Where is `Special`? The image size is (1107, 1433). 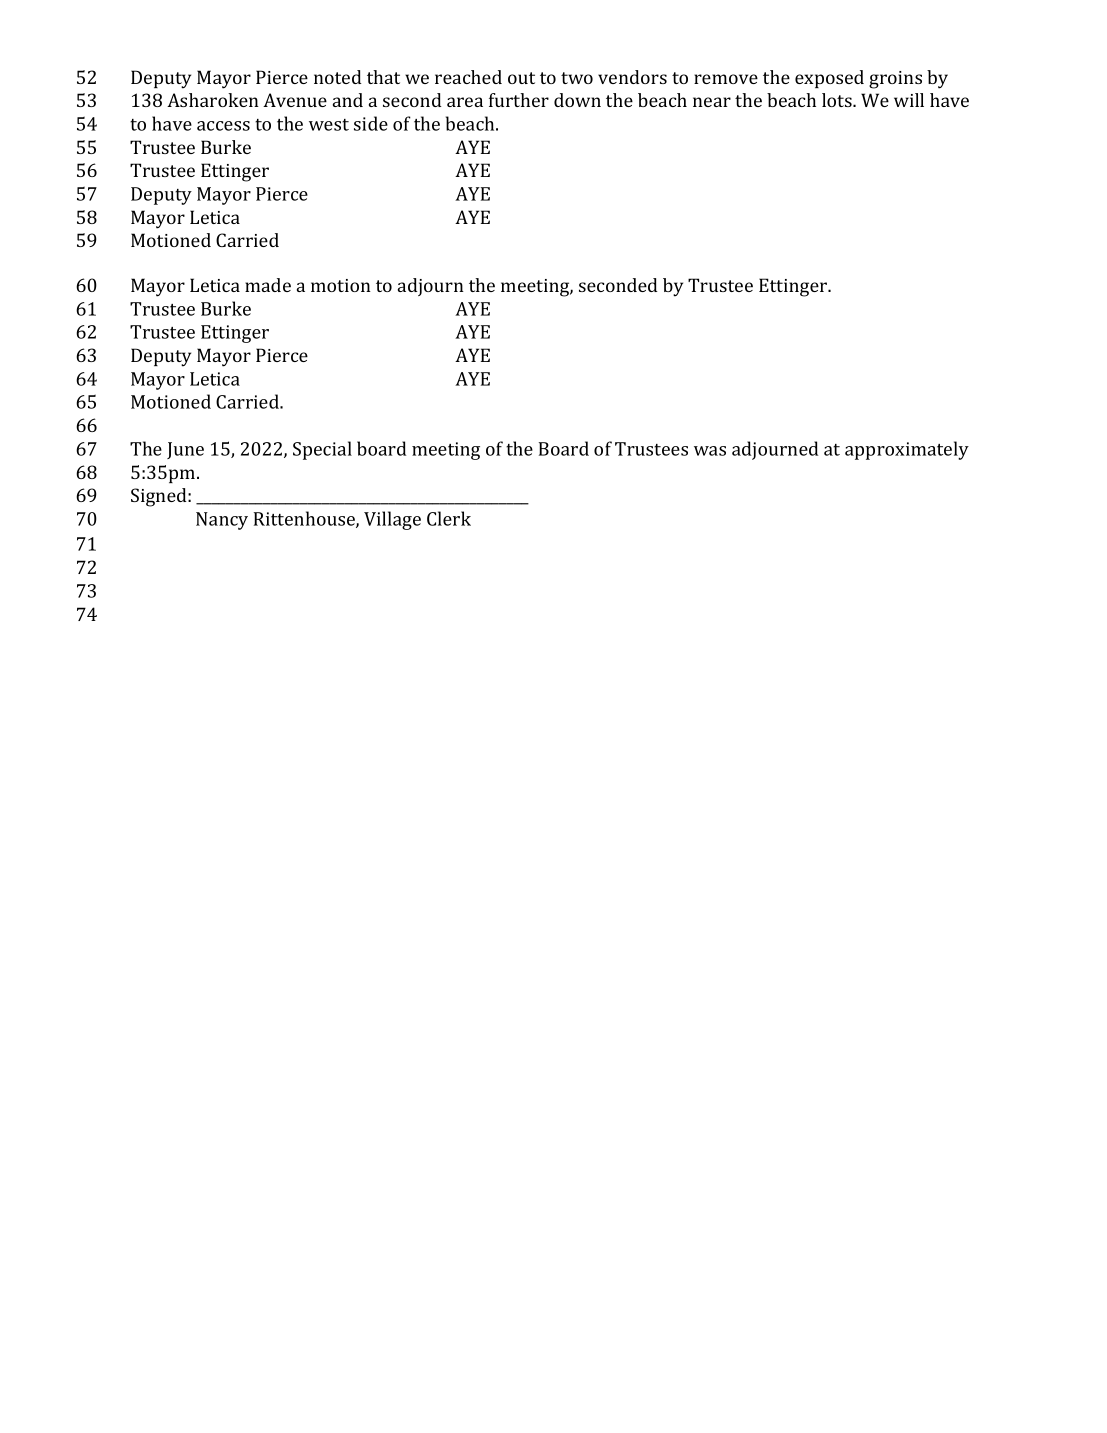
Special is located at coordinates (322, 450).
